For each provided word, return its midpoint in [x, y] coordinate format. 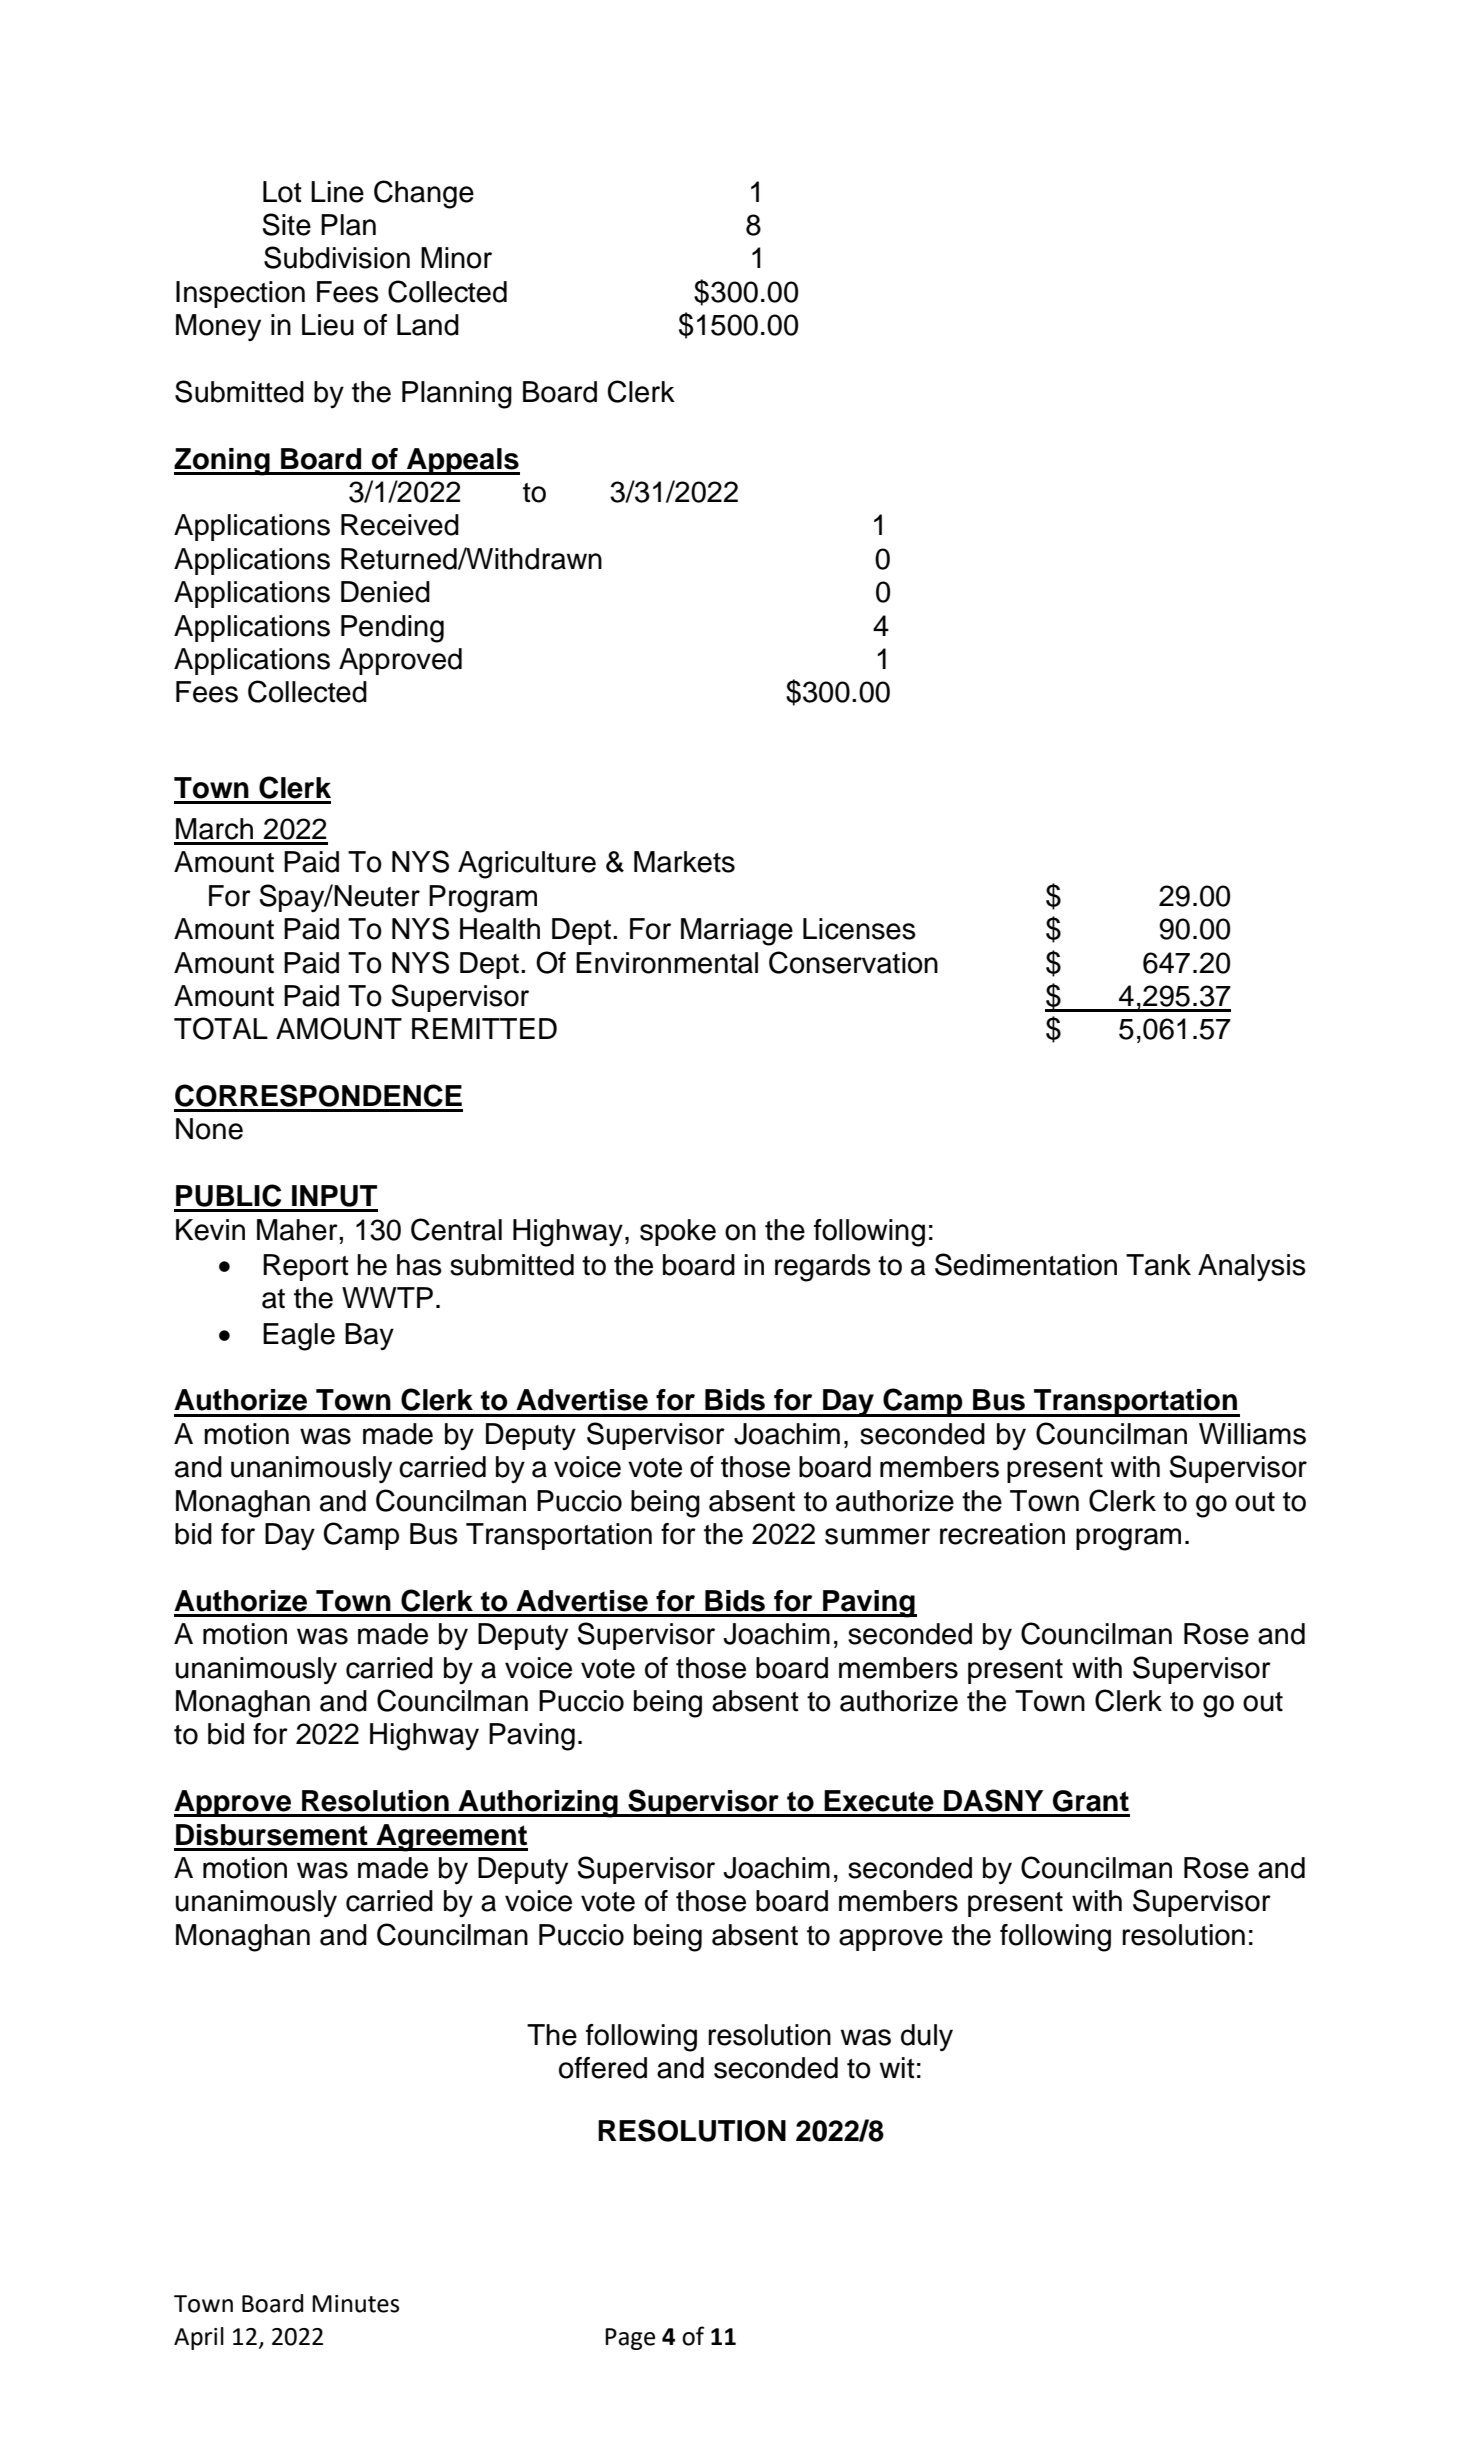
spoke [678, 1232]
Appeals [462, 461]
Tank [1158, 1265]
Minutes [355, 2304]
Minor [456, 258]
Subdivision [337, 257]
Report [306, 1267]
